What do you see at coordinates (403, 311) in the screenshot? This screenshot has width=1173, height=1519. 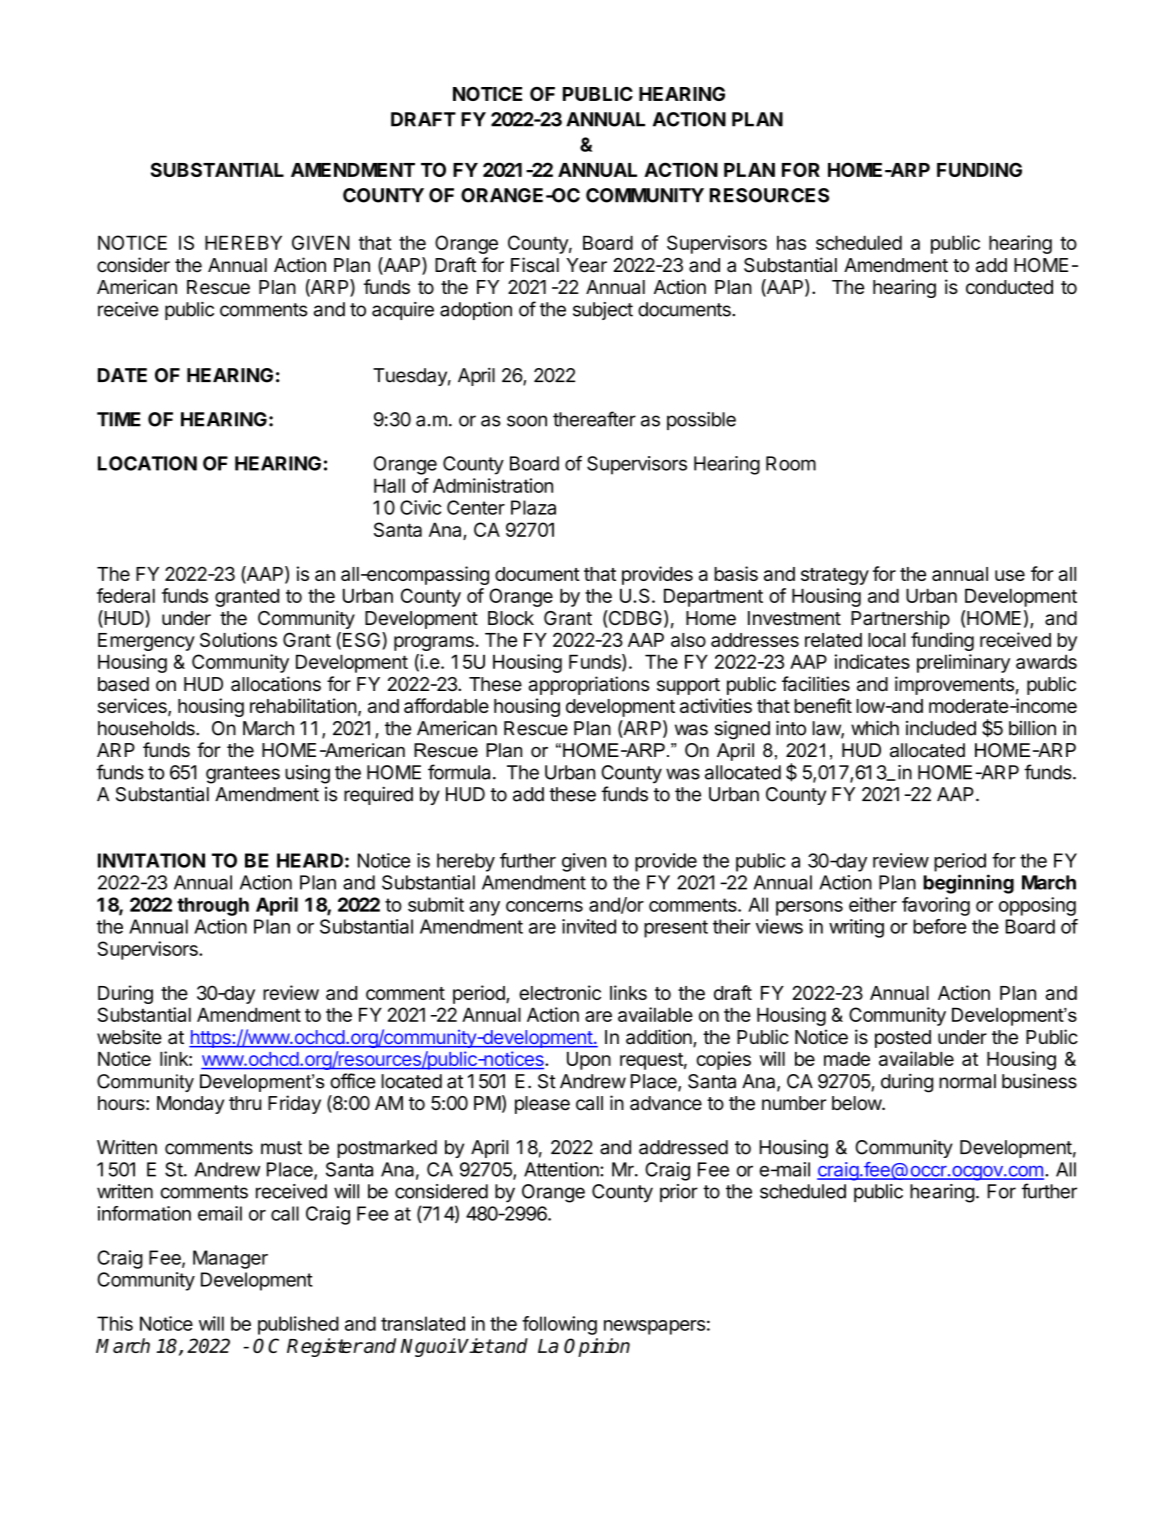 I see `acquire` at bounding box center [403, 311].
